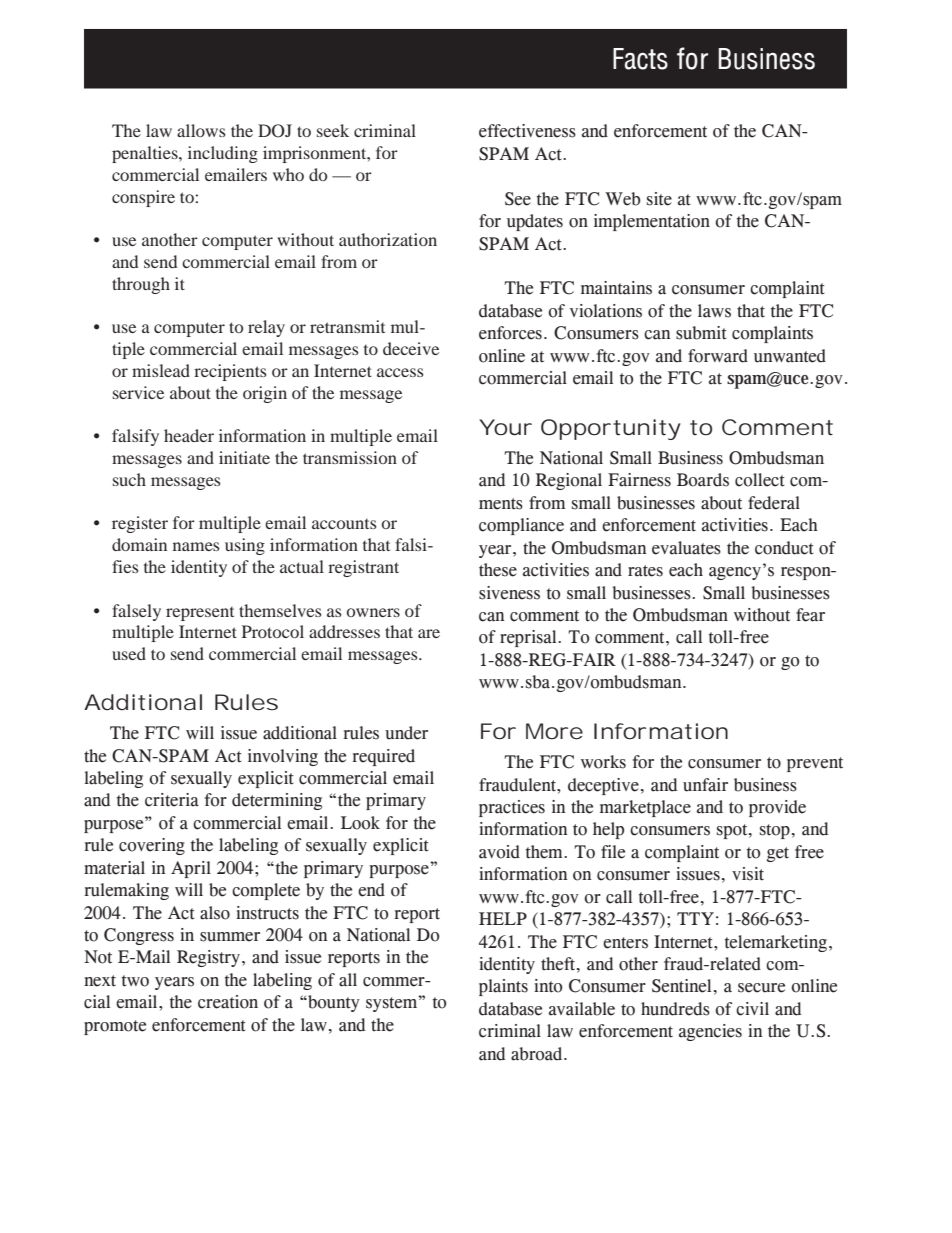 The height and width of the image is (1233, 952). I want to click on evaluates, so click(686, 548).
